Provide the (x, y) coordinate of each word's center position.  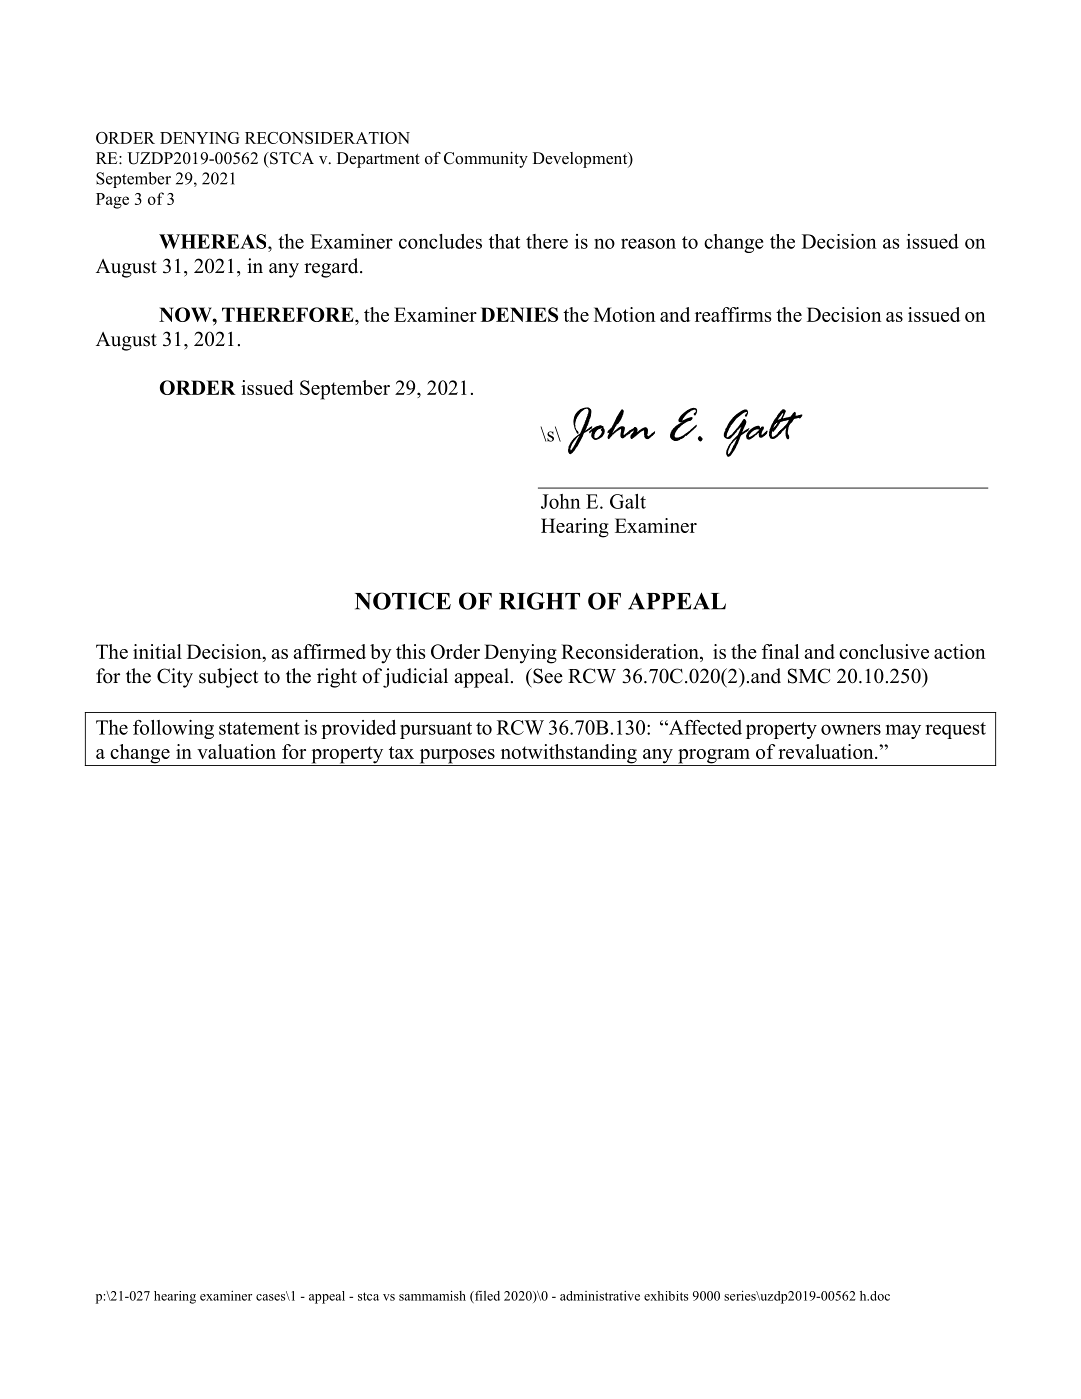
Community (486, 160)
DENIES (519, 314)
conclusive (884, 651)
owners (851, 729)
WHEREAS (214, 241)
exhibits (666, 1296)
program (714, 757)
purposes (457, 757)
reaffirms (733, 314)
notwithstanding (568, 755)
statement (259, 728)
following (173, 729)
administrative (600, 1296)
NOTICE (403, 601)
